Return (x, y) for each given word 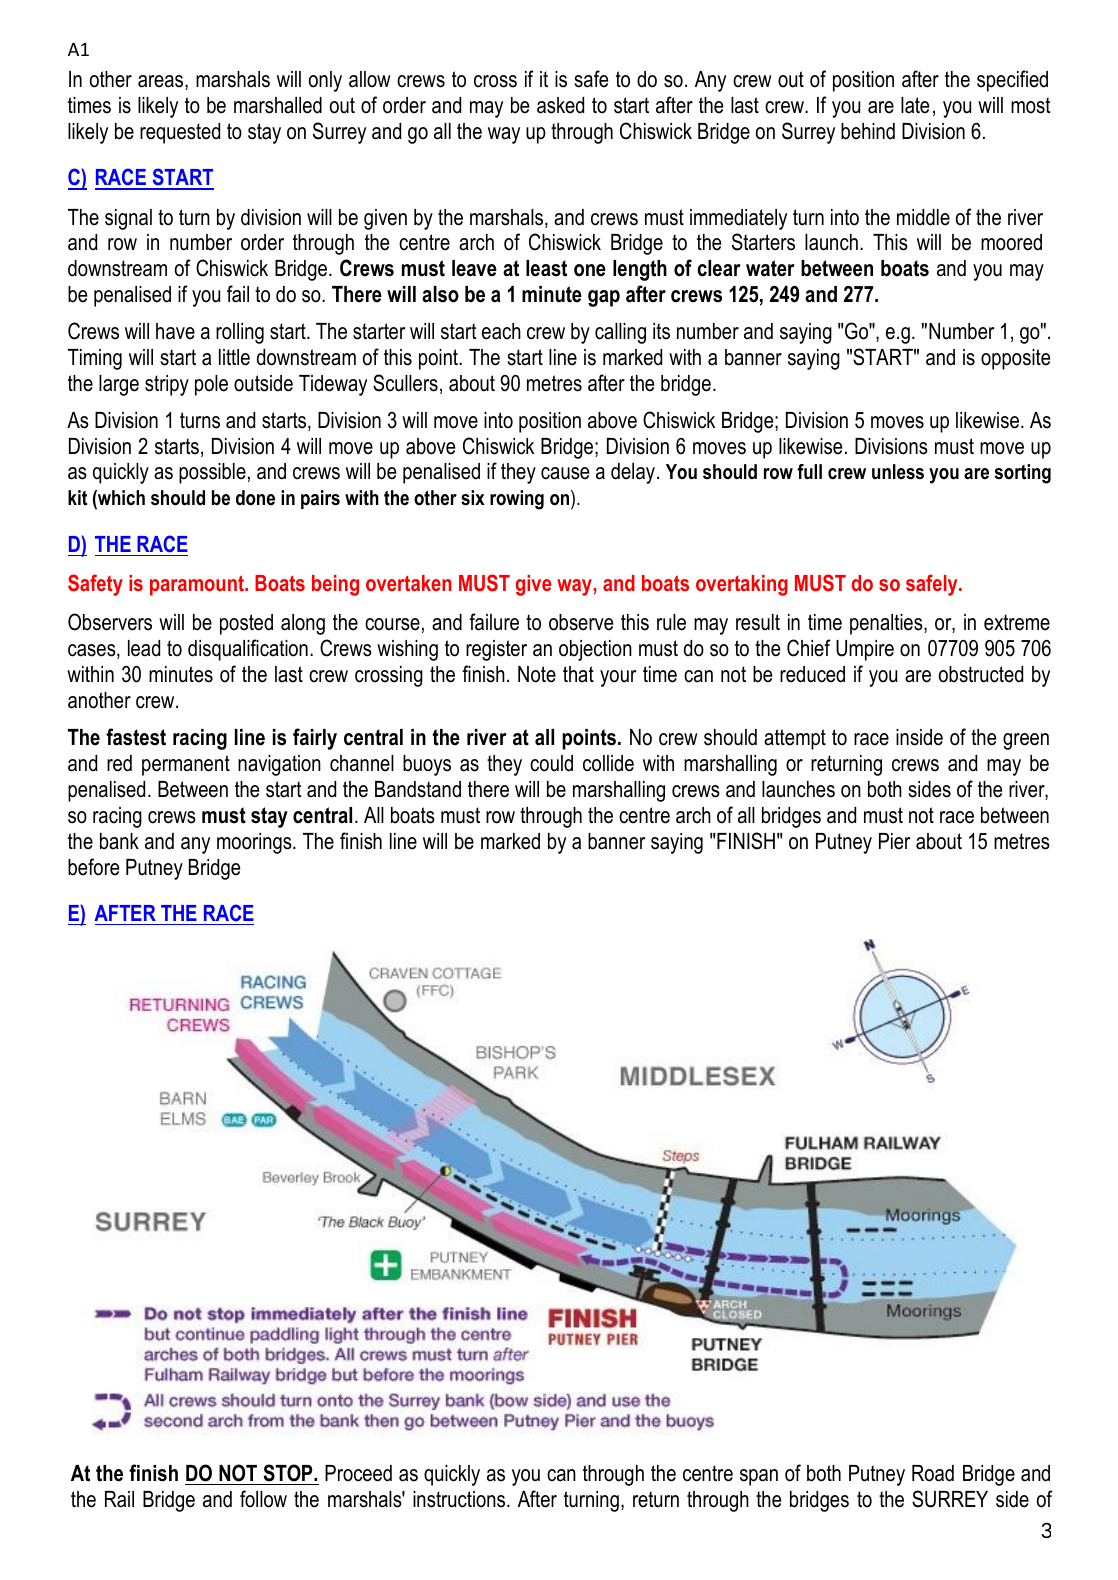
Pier (894, 841)
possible (212, 473)
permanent (186, 765)
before (93, 867)
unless (898, 472)
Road (933, 1473)
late (915, 105)
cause (565, 473)
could (551, 763)
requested (180, 133)
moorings (255, 843)
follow (263, 1499)
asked (560, 105)
